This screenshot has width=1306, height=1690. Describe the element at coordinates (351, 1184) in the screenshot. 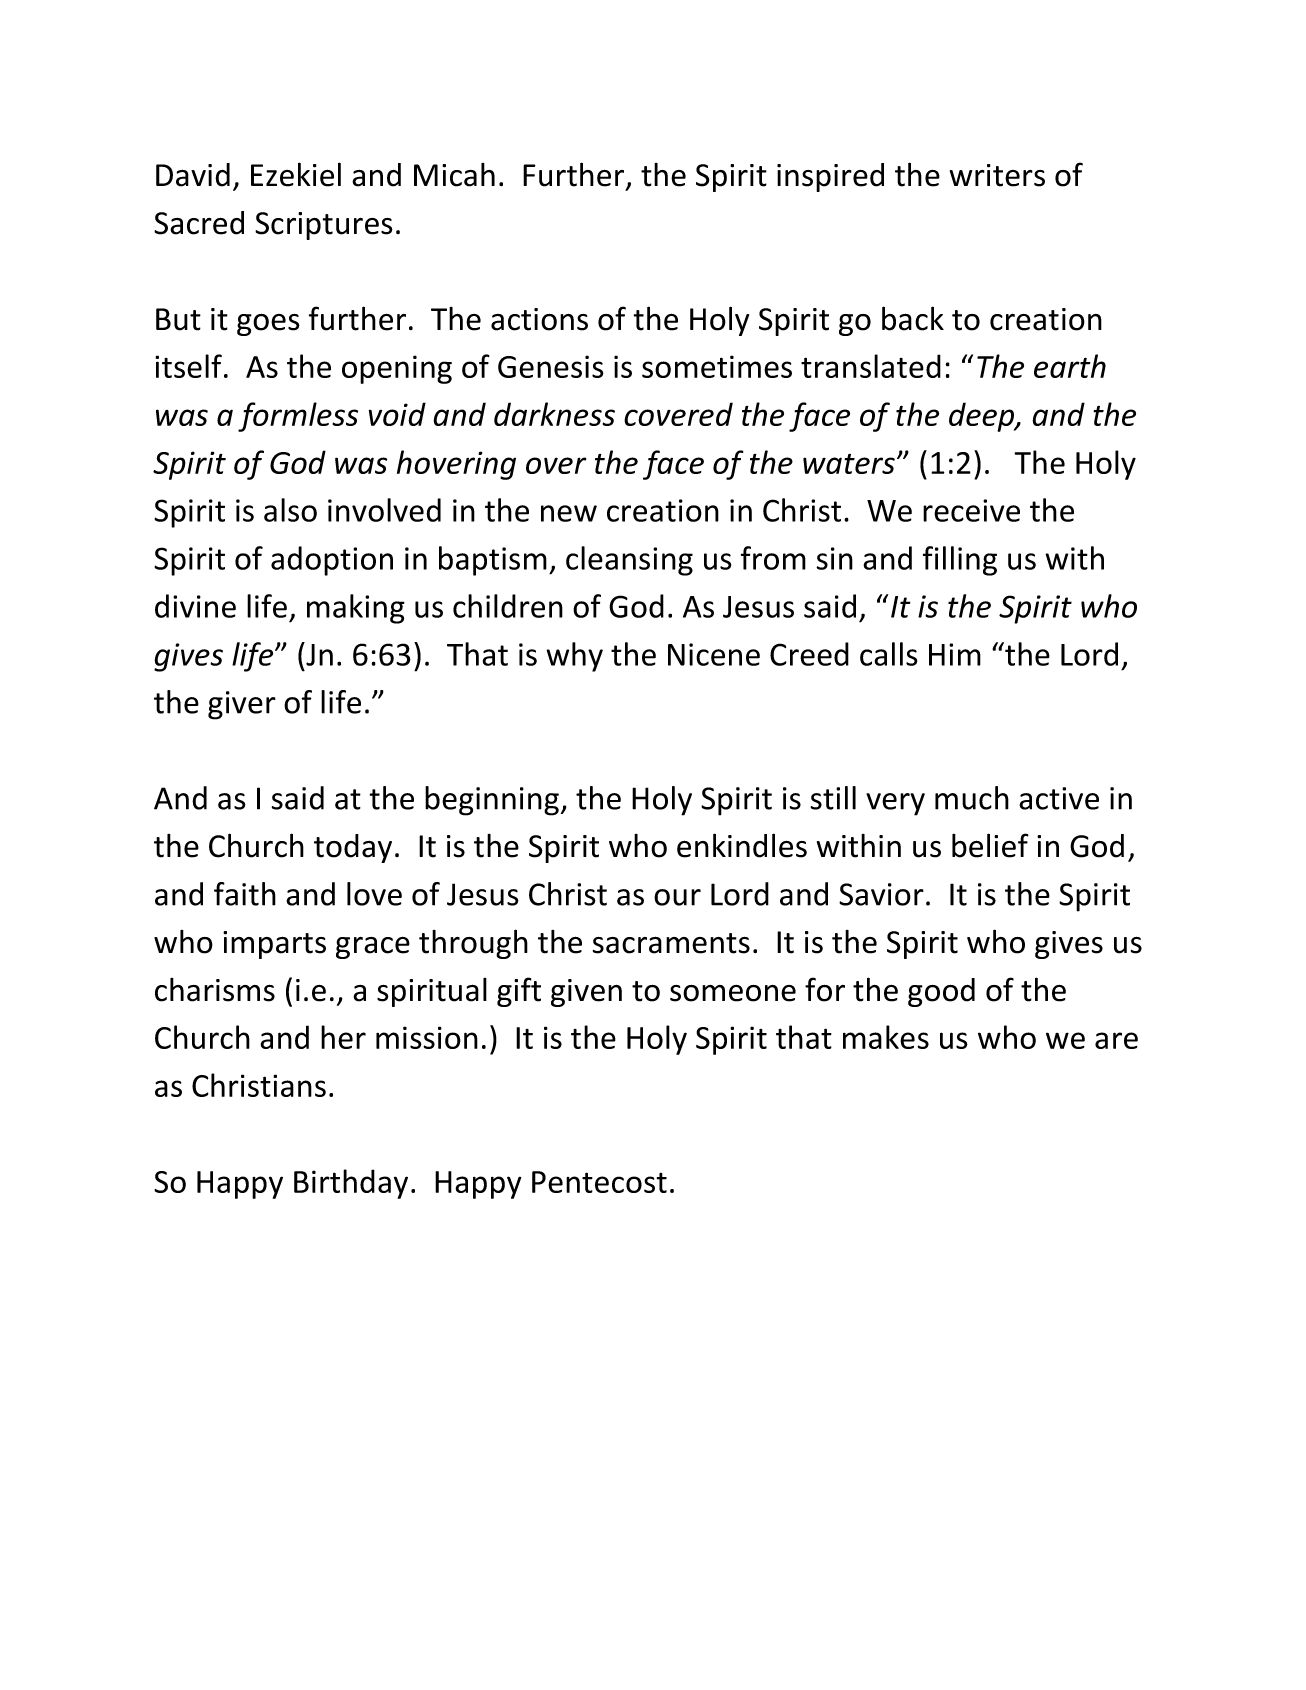

I see `Birthday` at that location.
